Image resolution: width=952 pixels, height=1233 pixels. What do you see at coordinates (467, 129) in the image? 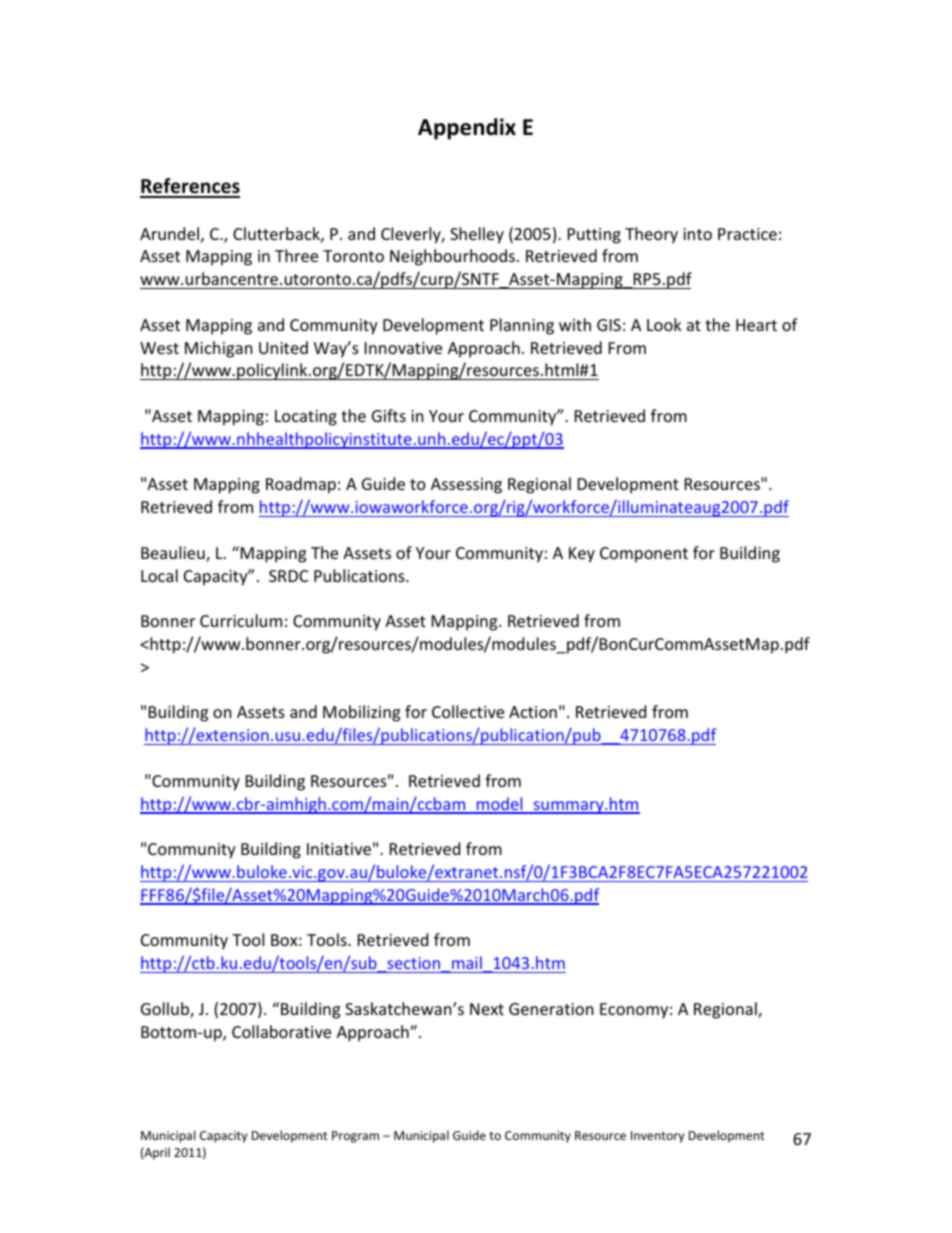
I see `Appendix` at bounding box center [467, 129].
